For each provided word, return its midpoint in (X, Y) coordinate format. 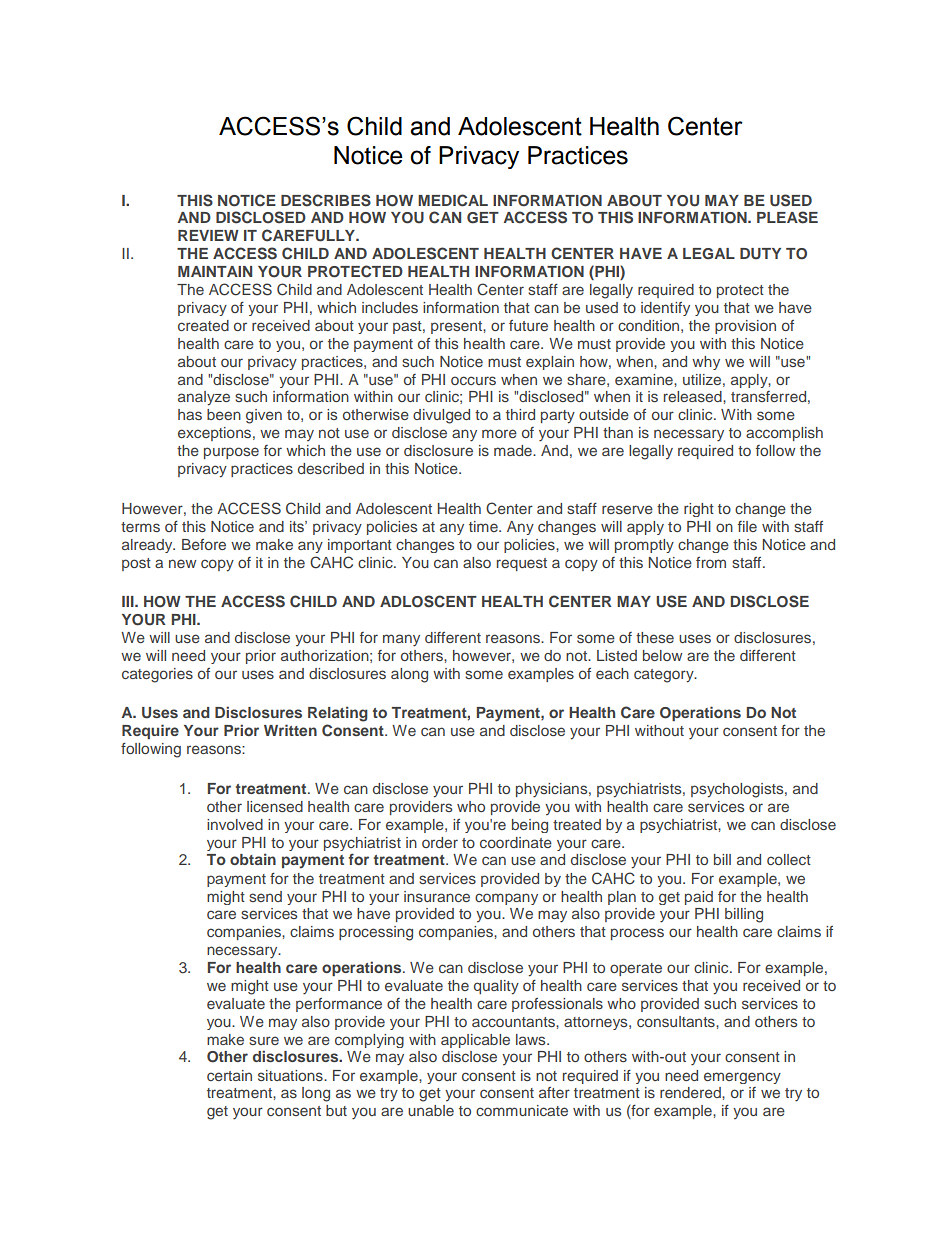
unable (431, 1110)
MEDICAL (453, 200)
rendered (691, 1092)
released (694, 396)
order (440, 842)
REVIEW (208, 235)
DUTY (760, 254)
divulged (441, 416)
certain (229, 1075)
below (662, 655)
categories (157, 675)
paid (699, 898)
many (401, 640)
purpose (231, 453)
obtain (253, 859)
